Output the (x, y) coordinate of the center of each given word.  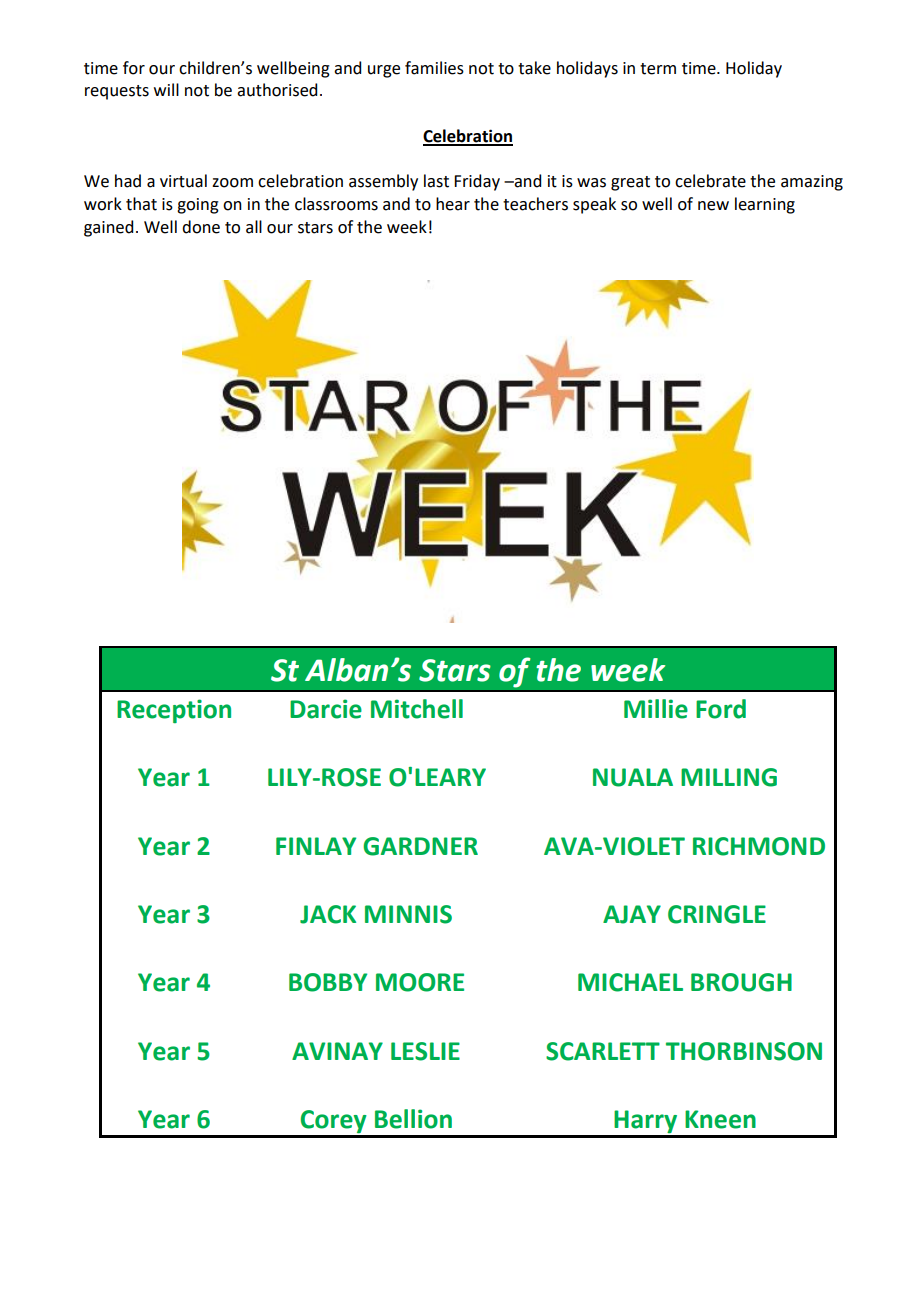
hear (453, 204)
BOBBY (328, 982)
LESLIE (425, 1051)
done (201, 227)
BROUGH (741, 982)
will (166, 89)
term (658, 69)
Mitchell (417, 709)
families (434, 68)
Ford (721, 709)
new (713, 206)
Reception (174, 711)
